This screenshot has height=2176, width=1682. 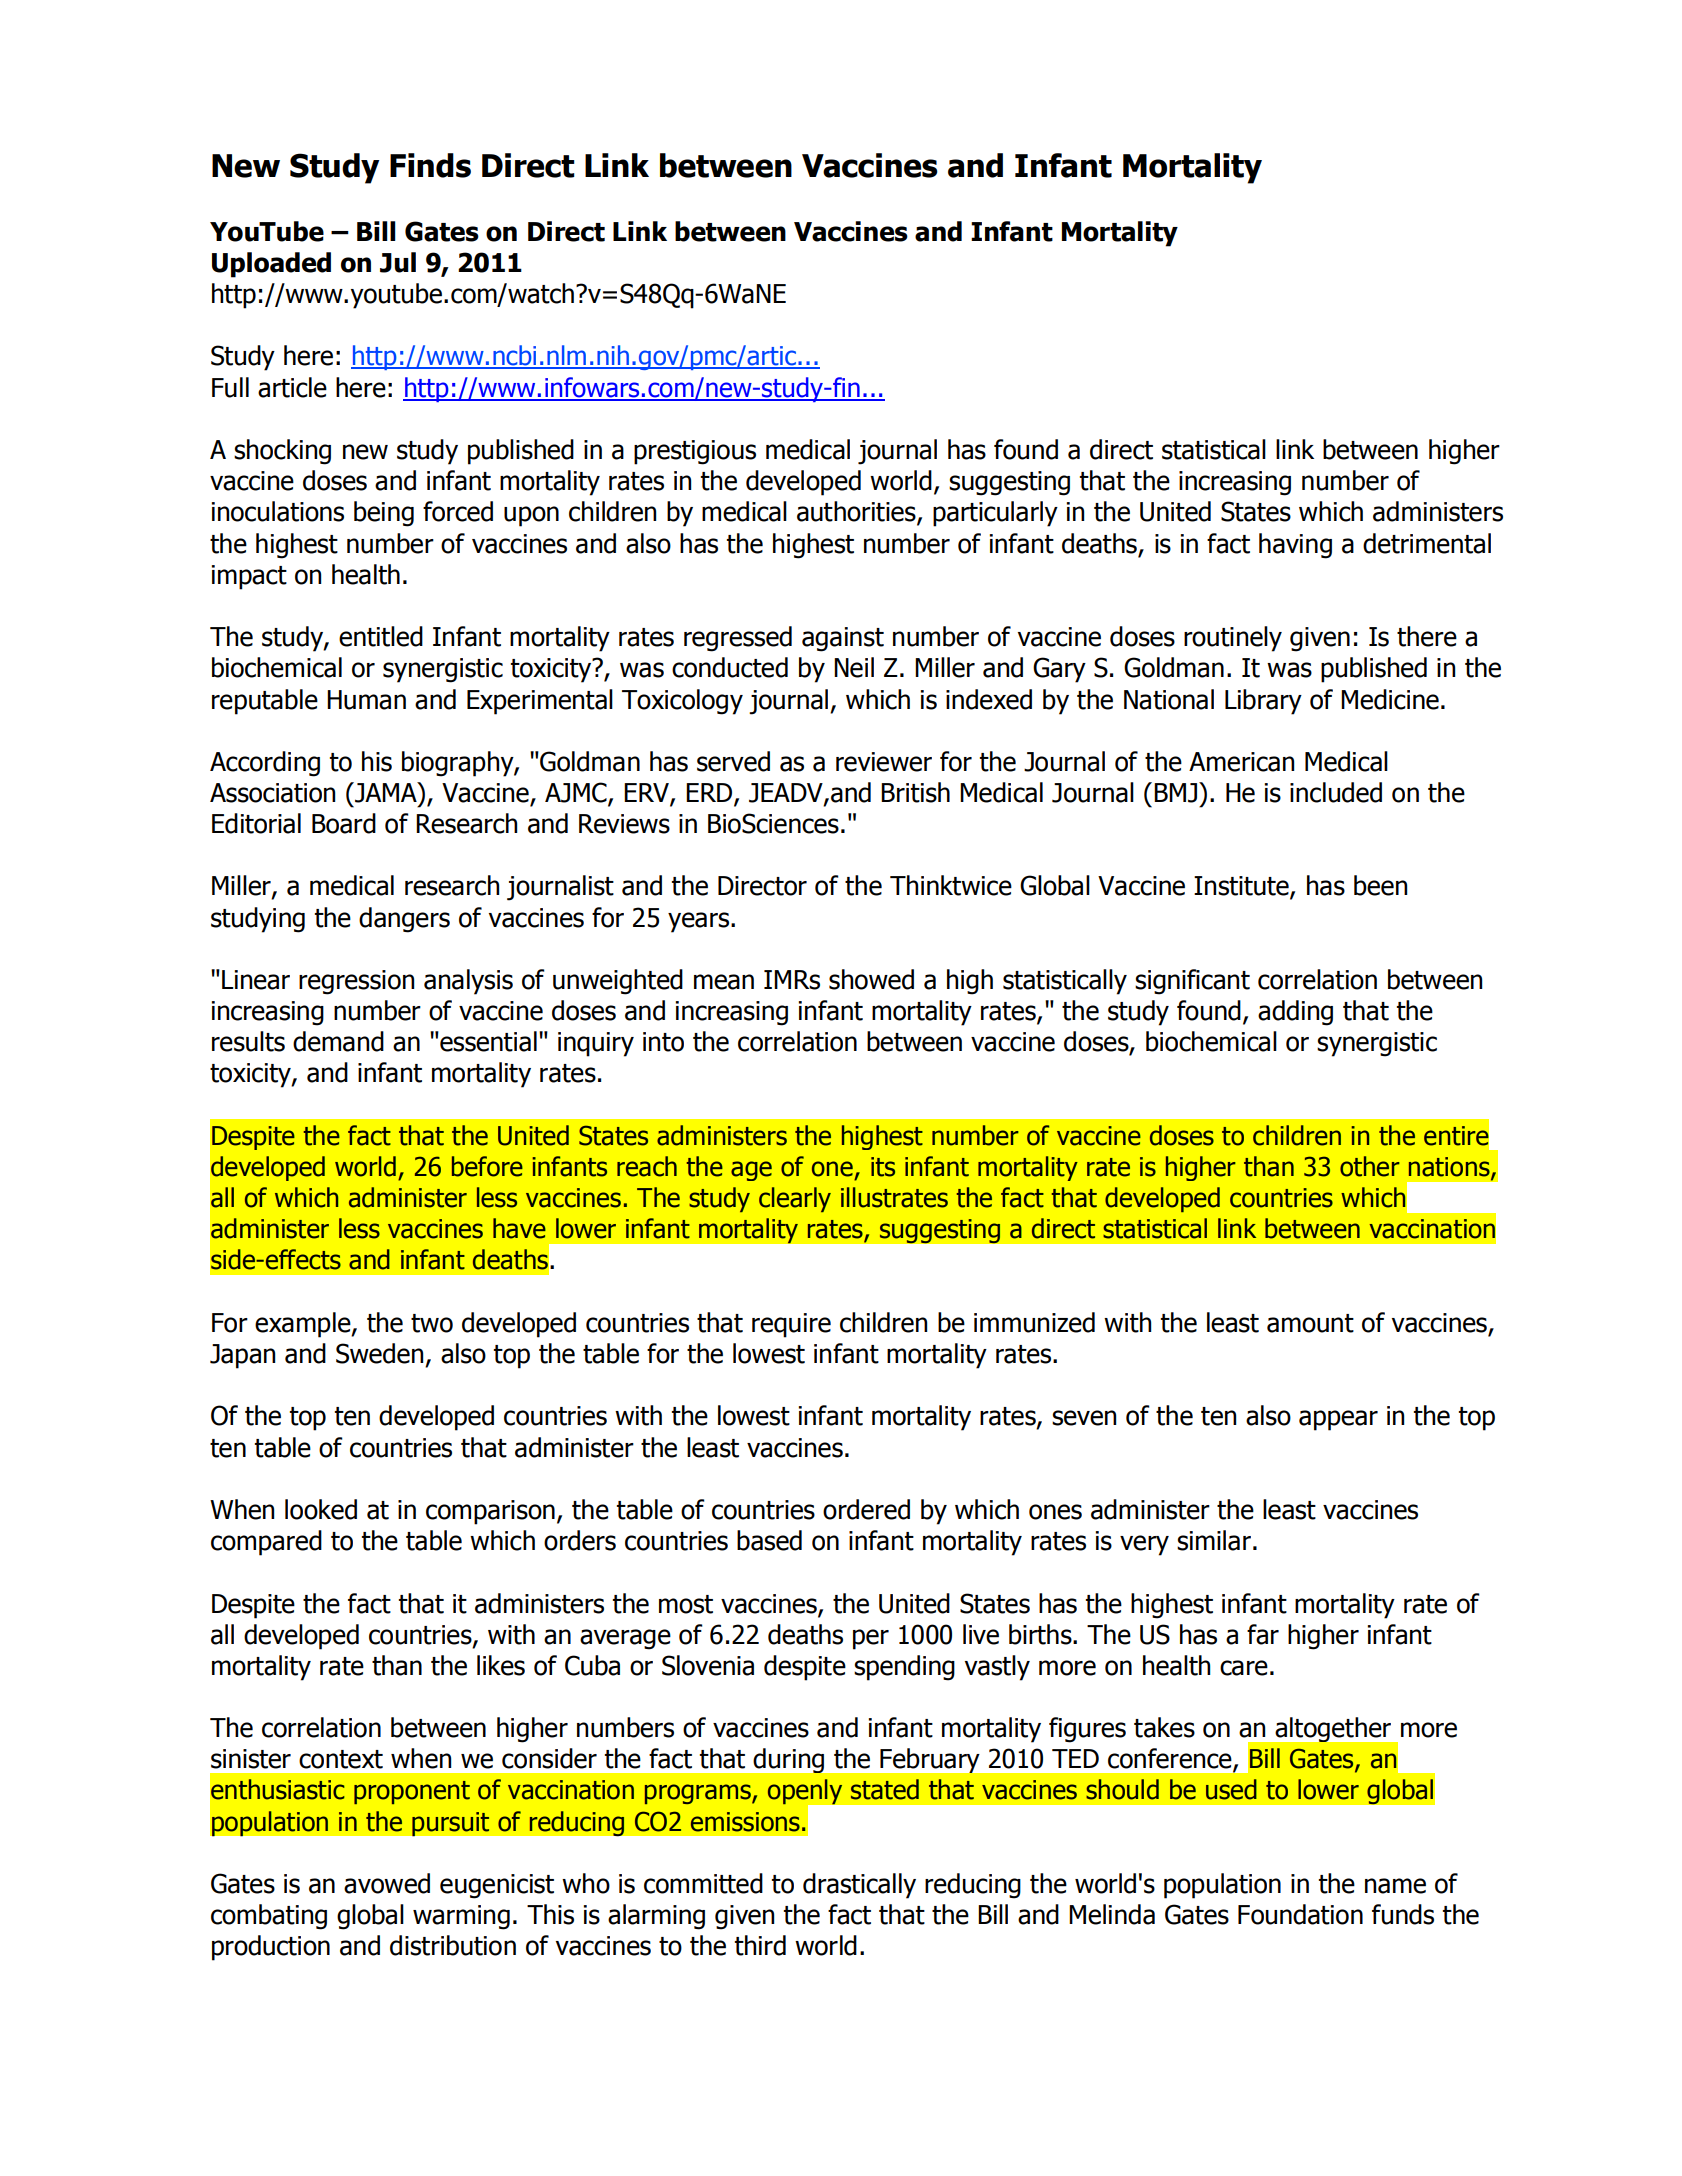 What do you see at coordinates (871, 979) in the screenshot?
I see `showed` at bounding box center [871, 979].
